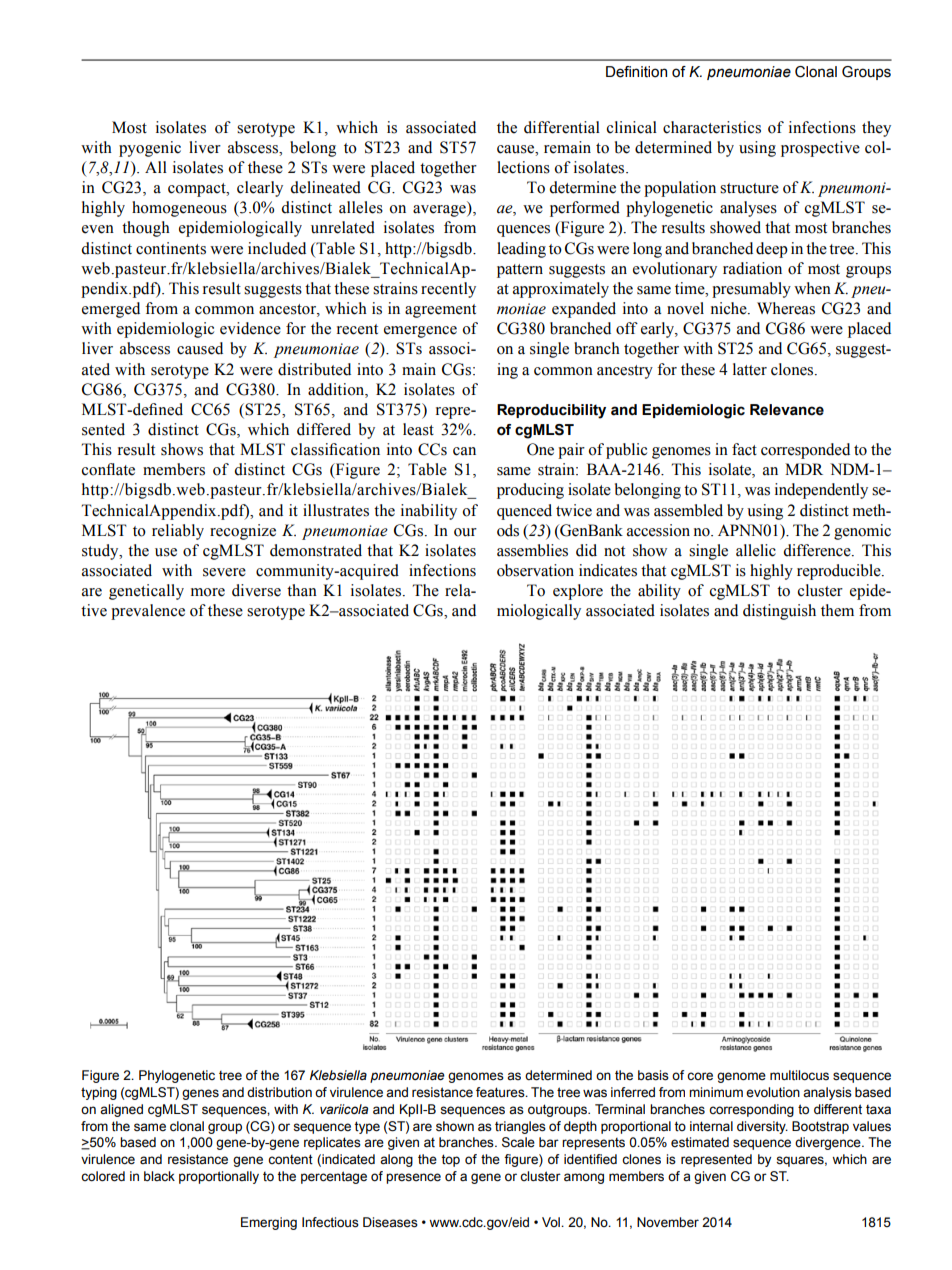 This screenshot has height=1270, width=952. Describe the element at coordinates (779, 612) in the screenshot. I see `distinguish` at that location.
